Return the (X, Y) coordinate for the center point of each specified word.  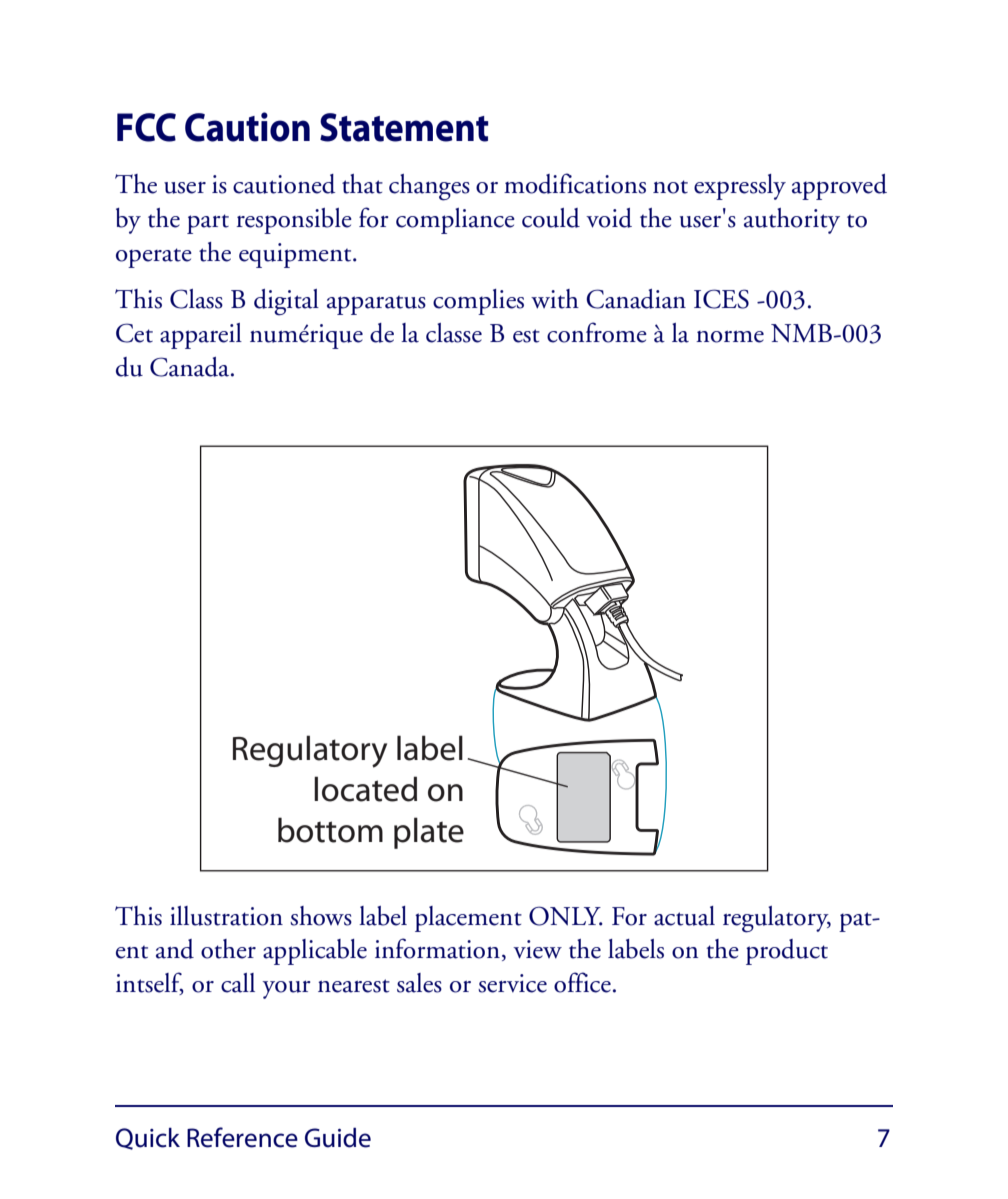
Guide (338, 1138)
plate (429, 833)
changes (429, 187)
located (365, 789)
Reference (242, 1137)
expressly (740, 187)
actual (684, 916)
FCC (146, 127)
